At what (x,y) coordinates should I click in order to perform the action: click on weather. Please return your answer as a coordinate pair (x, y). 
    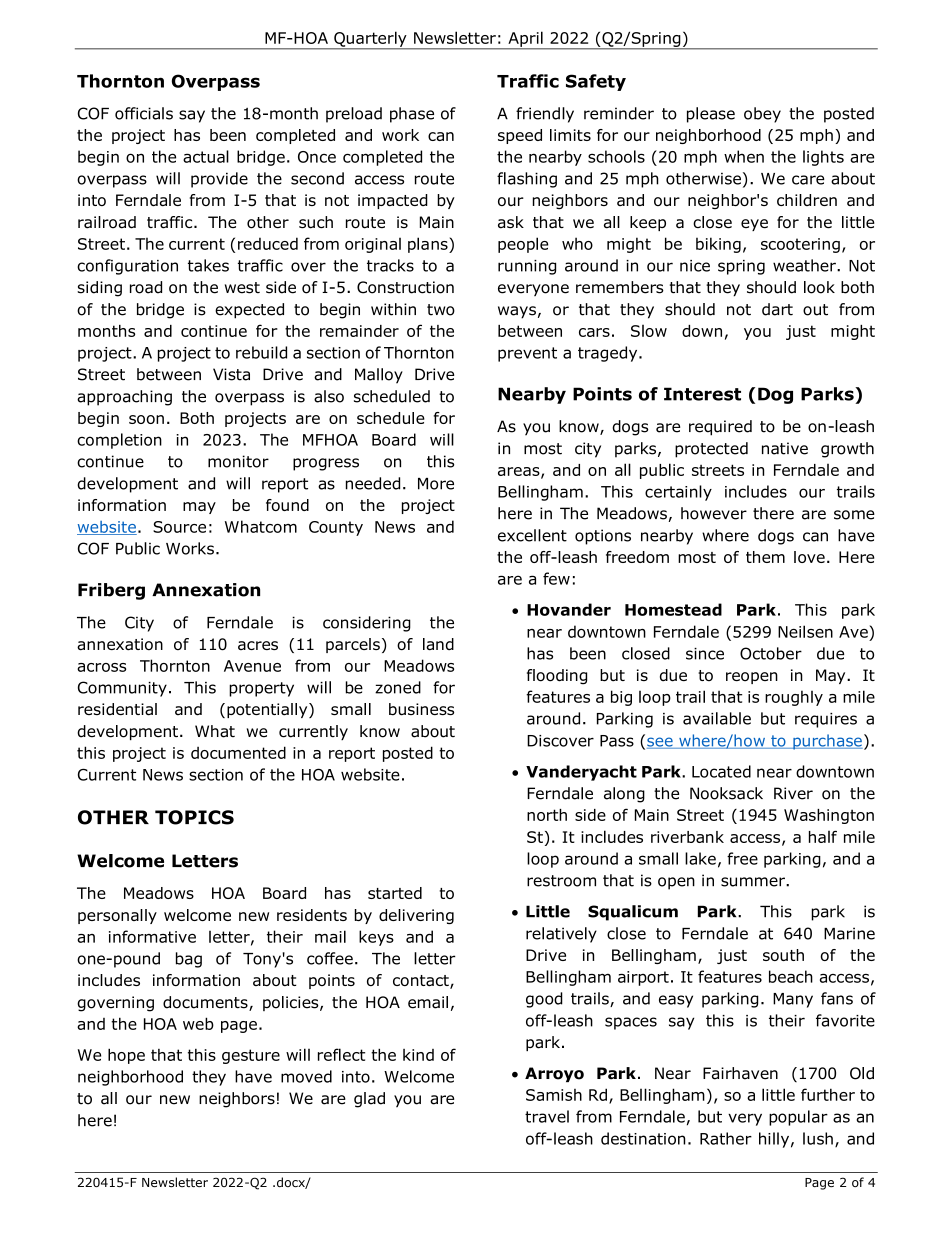
    Looking at the image, I should click on (805, 265).
